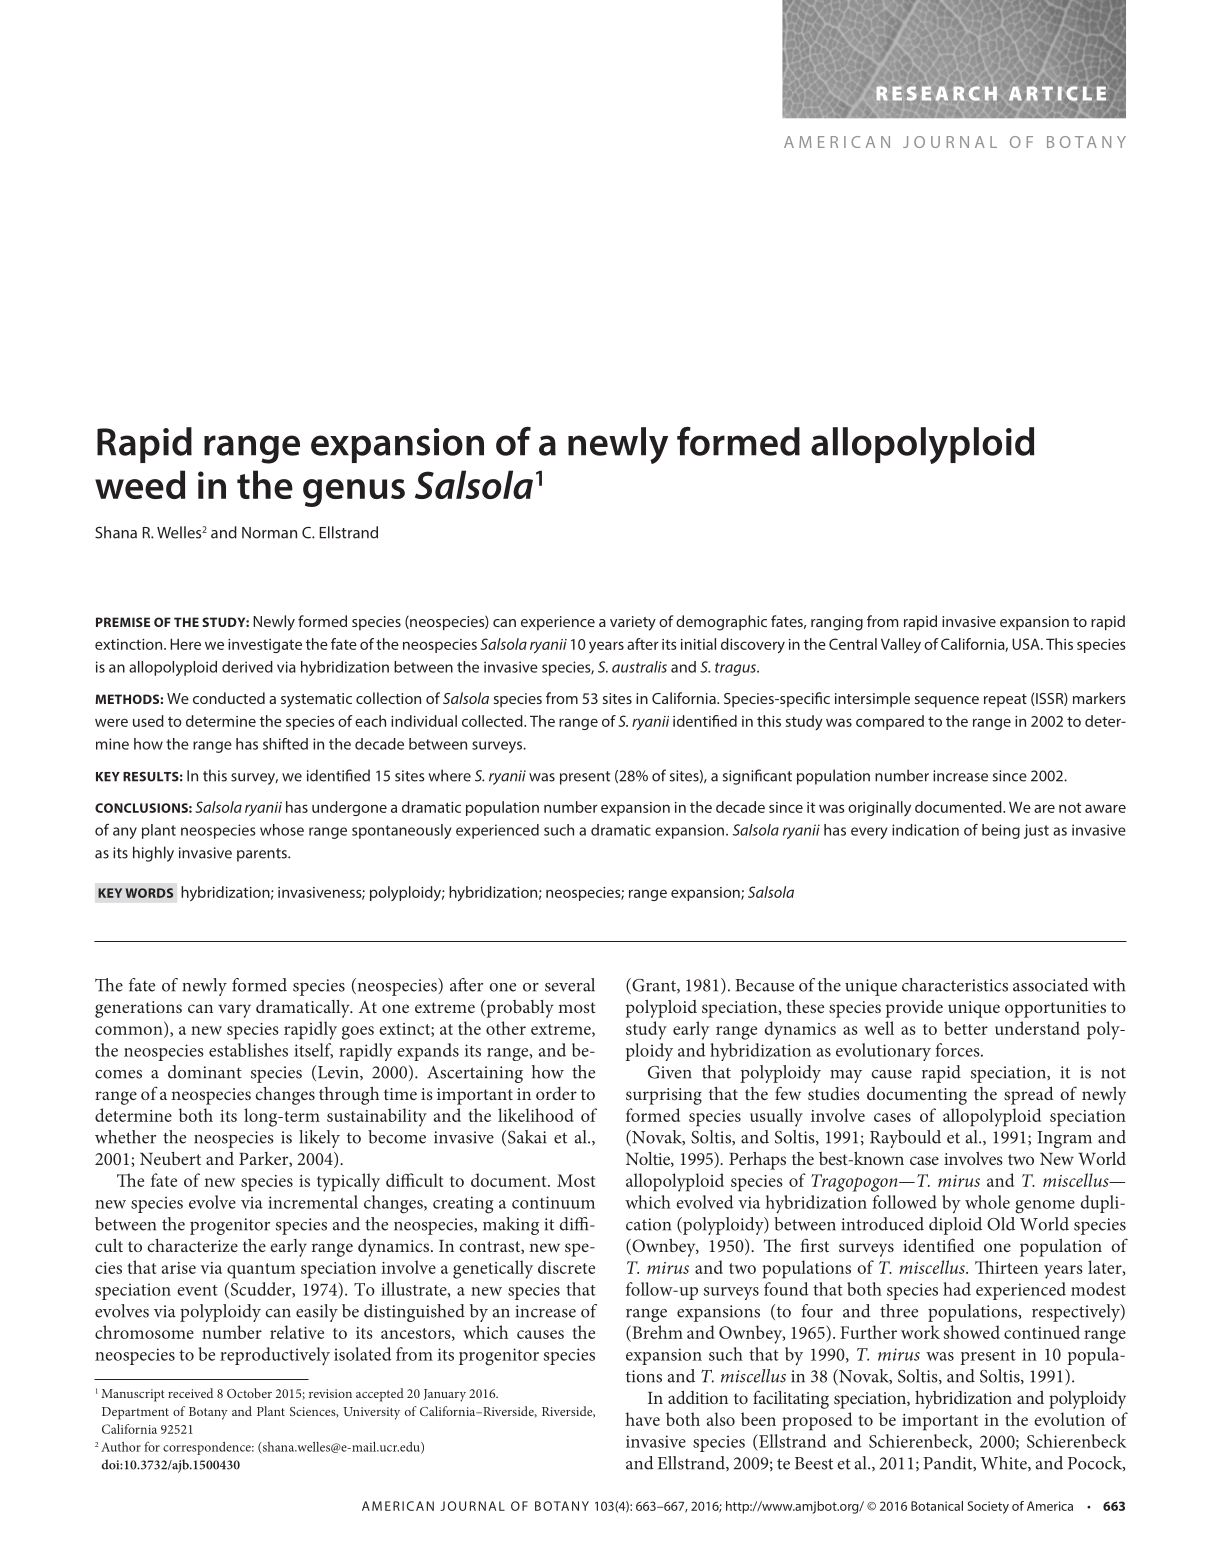  What do you see at coordinates (633, 623) in the screenshot?
I see `variety` at bounding box center [633, 623].
